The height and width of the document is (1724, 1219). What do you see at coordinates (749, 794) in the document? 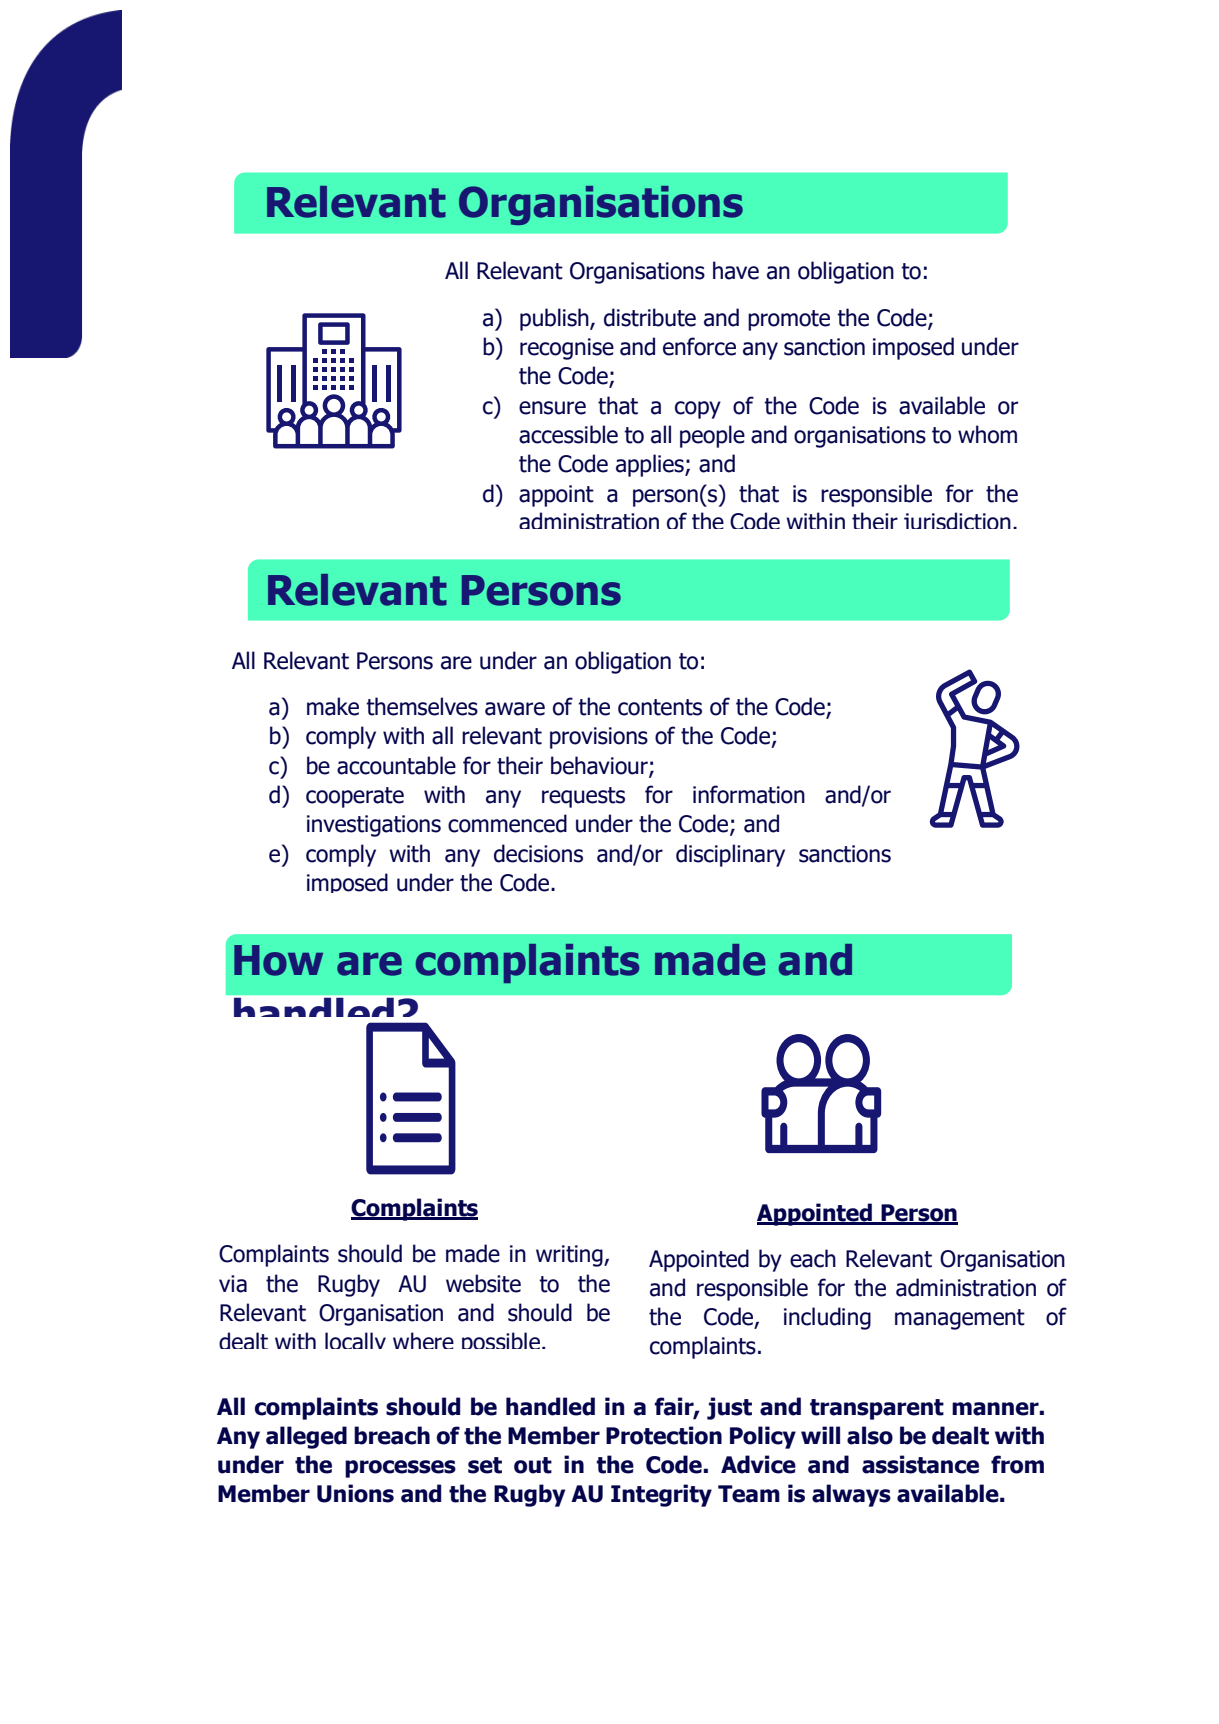
I see `information` at bounding box center [749, 794].
